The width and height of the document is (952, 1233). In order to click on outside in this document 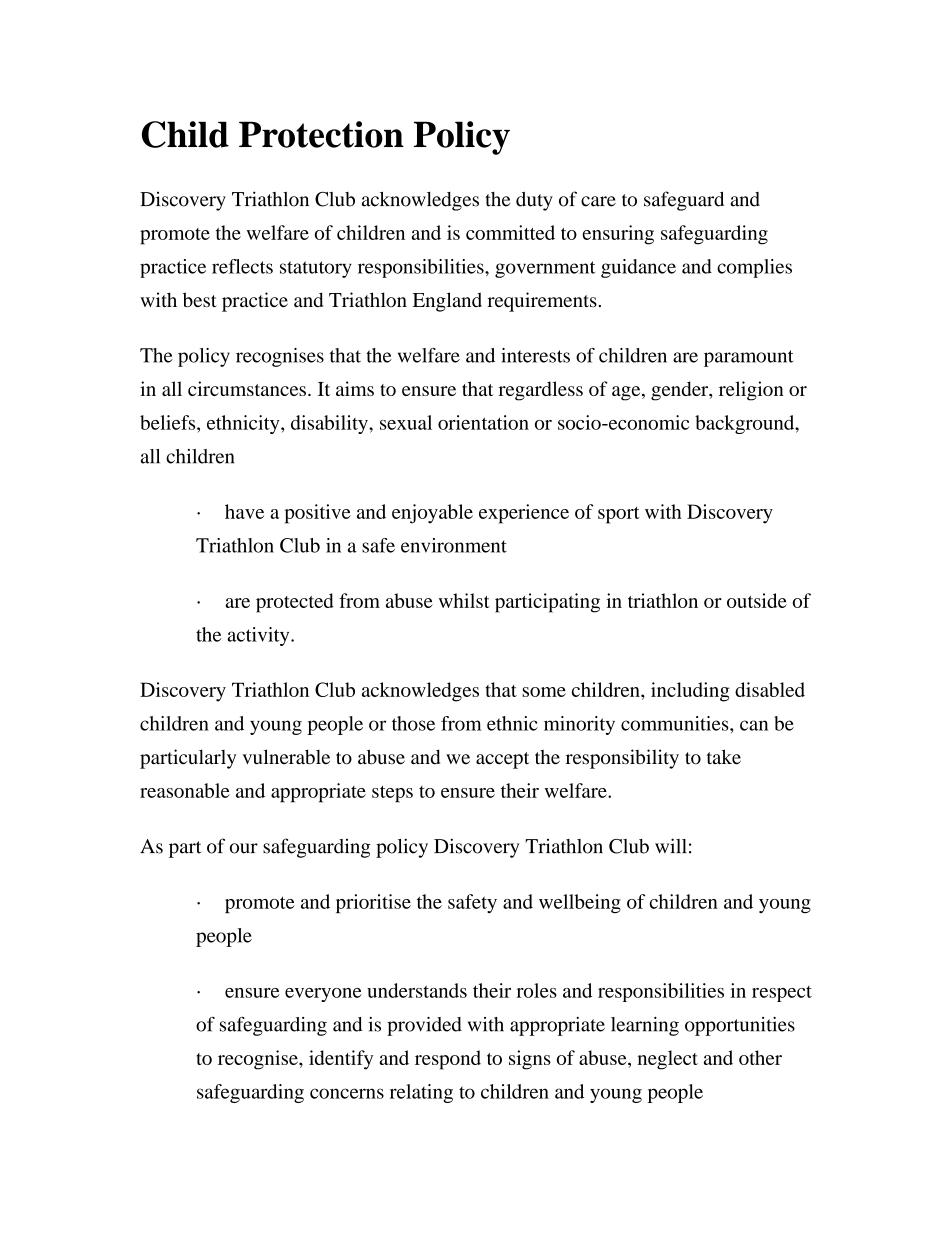, I will do `click(757, 600)`.
